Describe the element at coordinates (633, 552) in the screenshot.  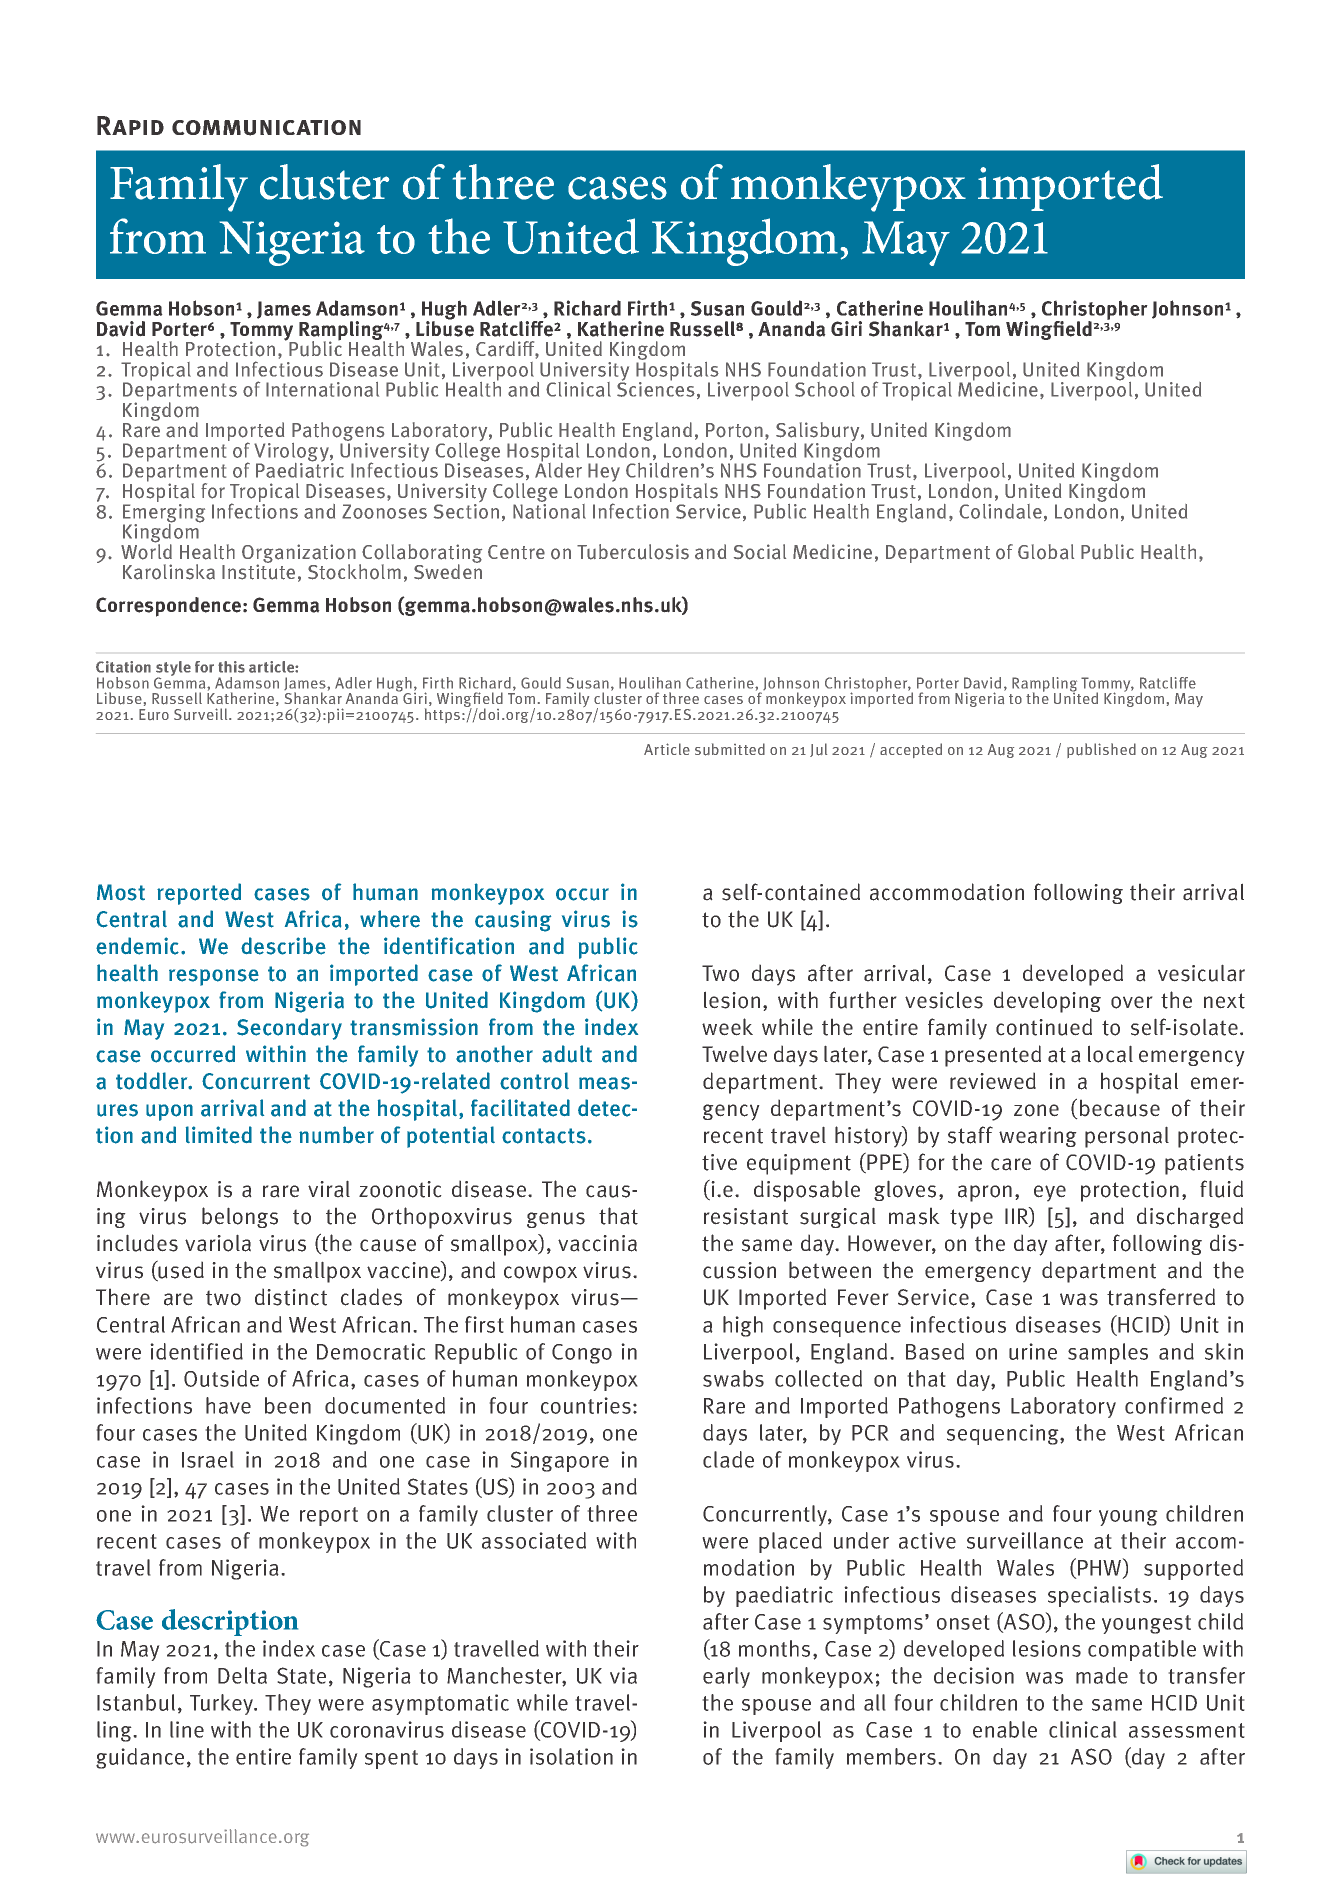
I see `Tuberculosis` at that location.
